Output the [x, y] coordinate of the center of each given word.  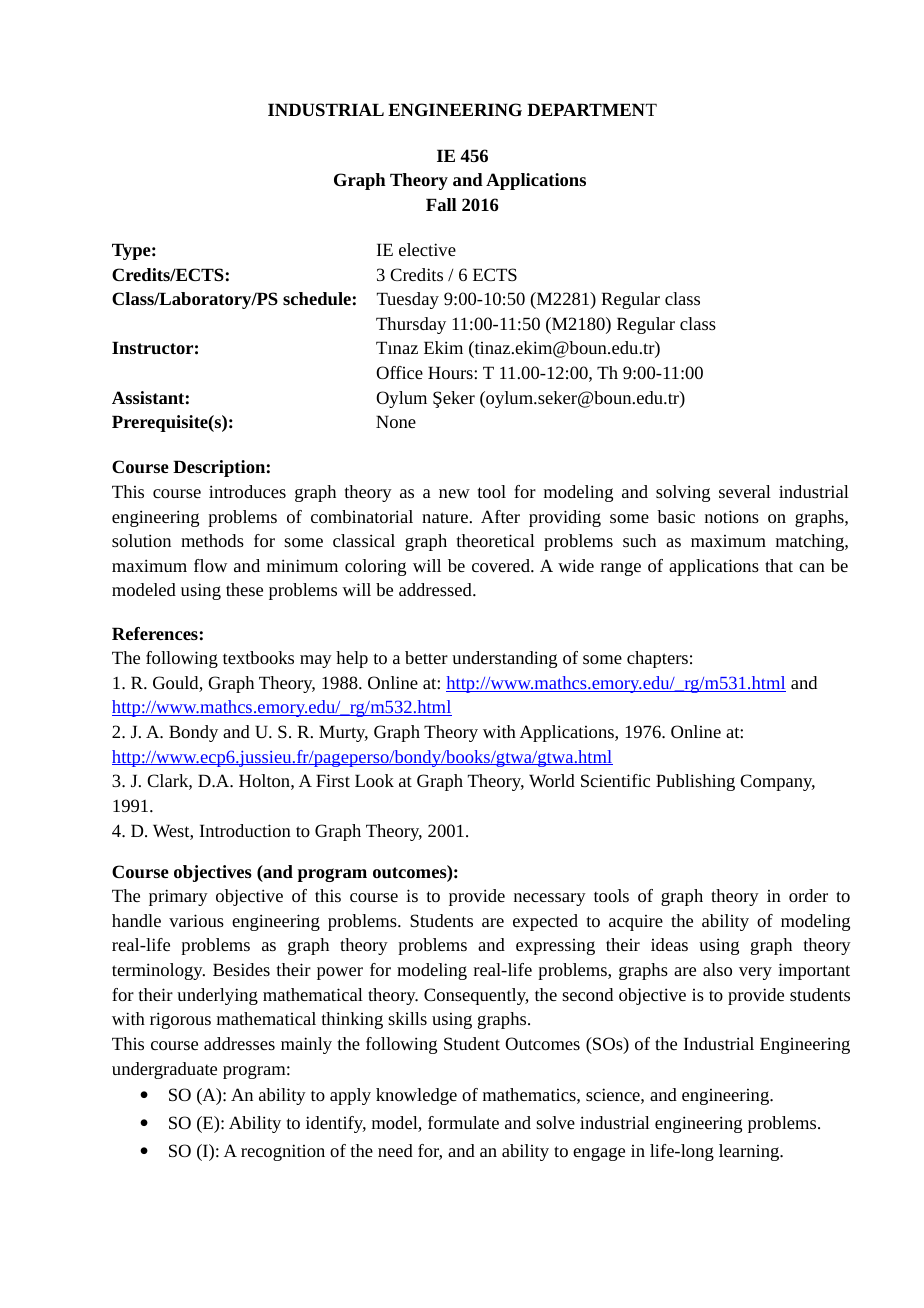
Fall [441, 204]
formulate [463, 1122]
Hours [451, 372]
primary [178, 897]
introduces [247, 491]
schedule [317, 298]
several [745, 491]
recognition [283, 1152]
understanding [504, 659]
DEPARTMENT [592, 109]
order [808, 895]
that [779, 565]
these [244, 589]
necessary [550, 899]
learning [750, 1152]
